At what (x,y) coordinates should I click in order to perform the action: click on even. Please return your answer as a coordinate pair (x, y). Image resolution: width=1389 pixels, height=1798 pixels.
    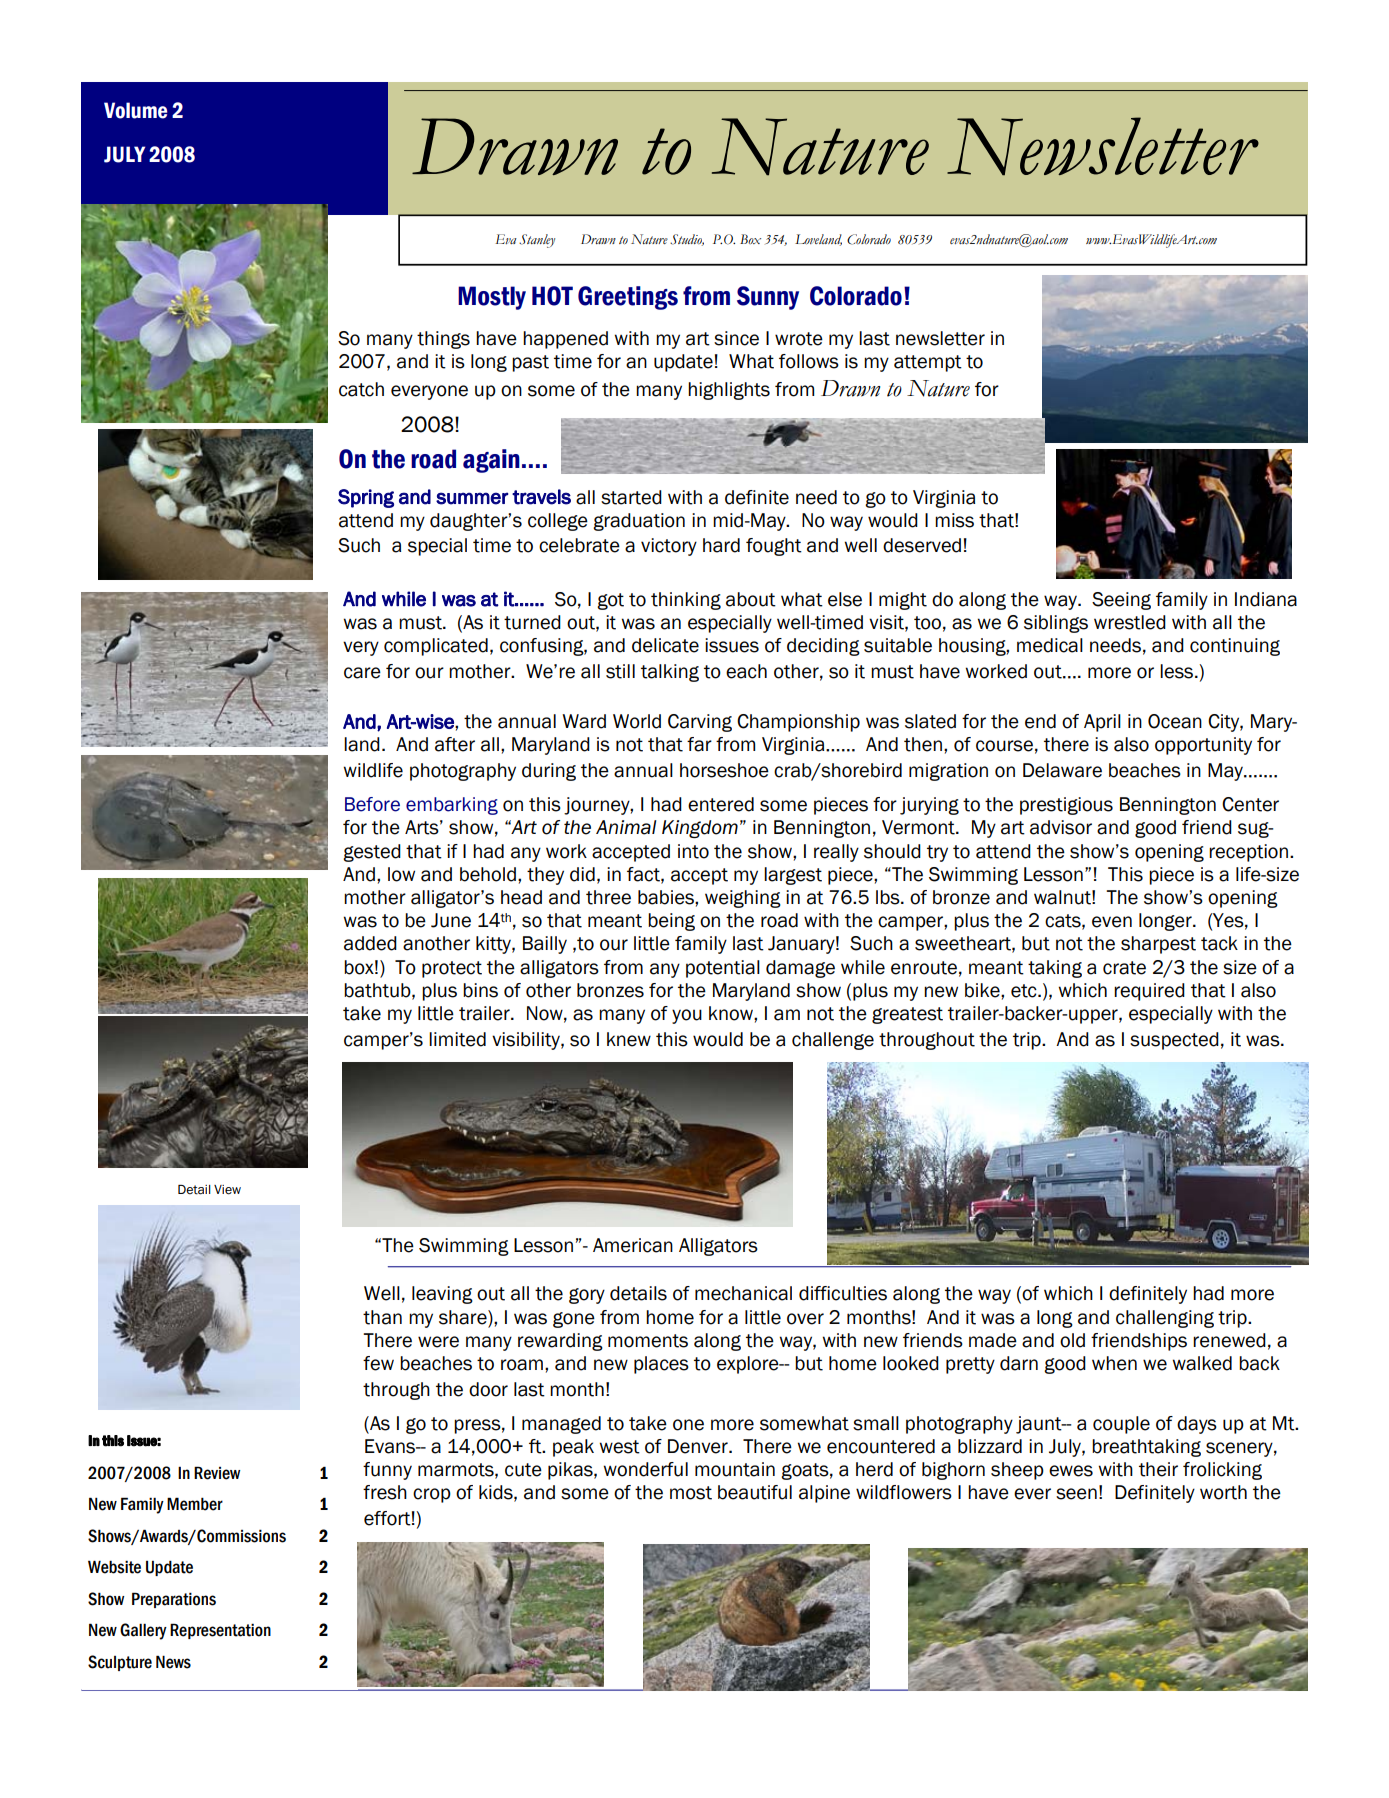
    Looking at the image, I should click on (1112, 922).
